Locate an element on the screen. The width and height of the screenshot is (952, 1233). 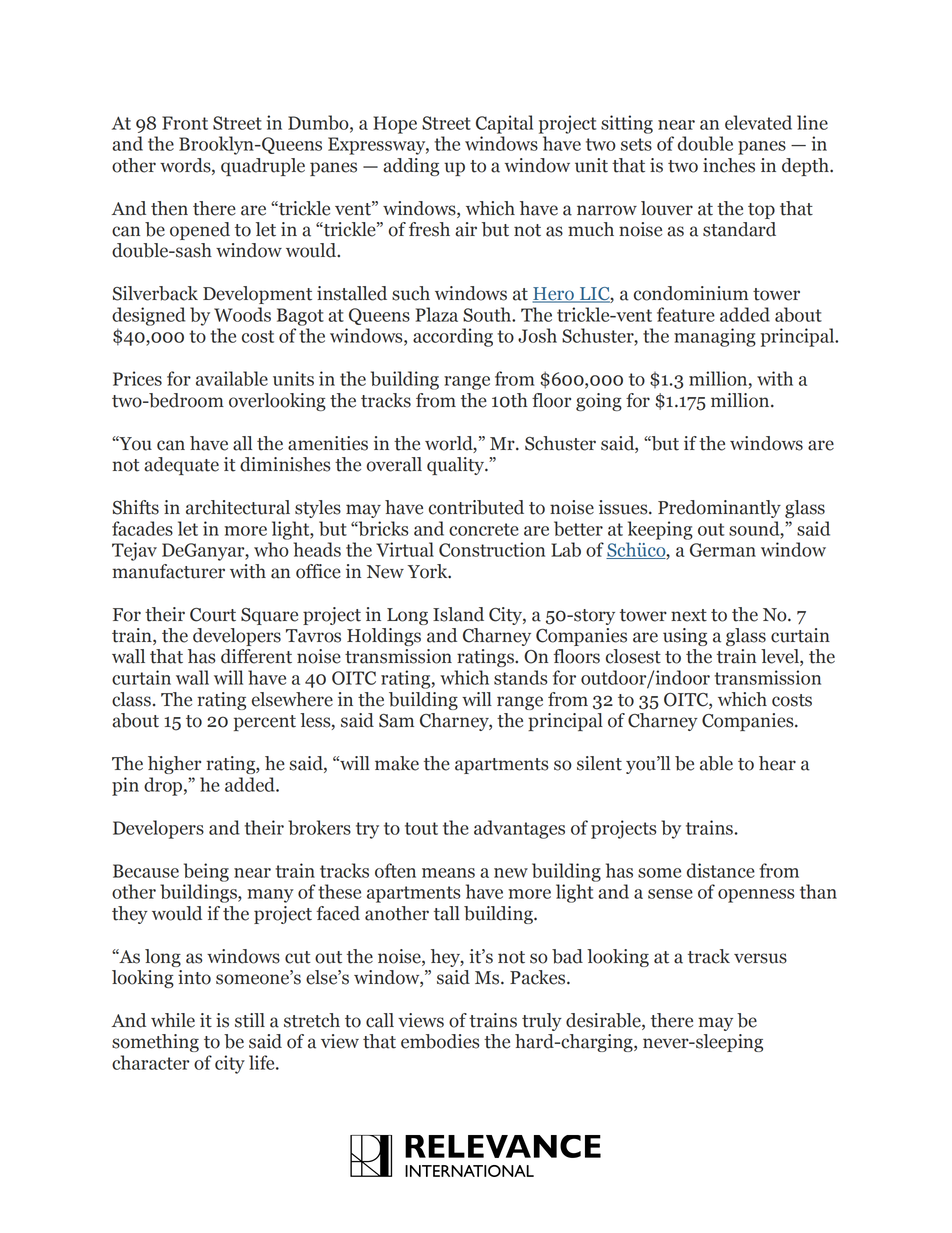
next is located at coordinates (689, 615).
